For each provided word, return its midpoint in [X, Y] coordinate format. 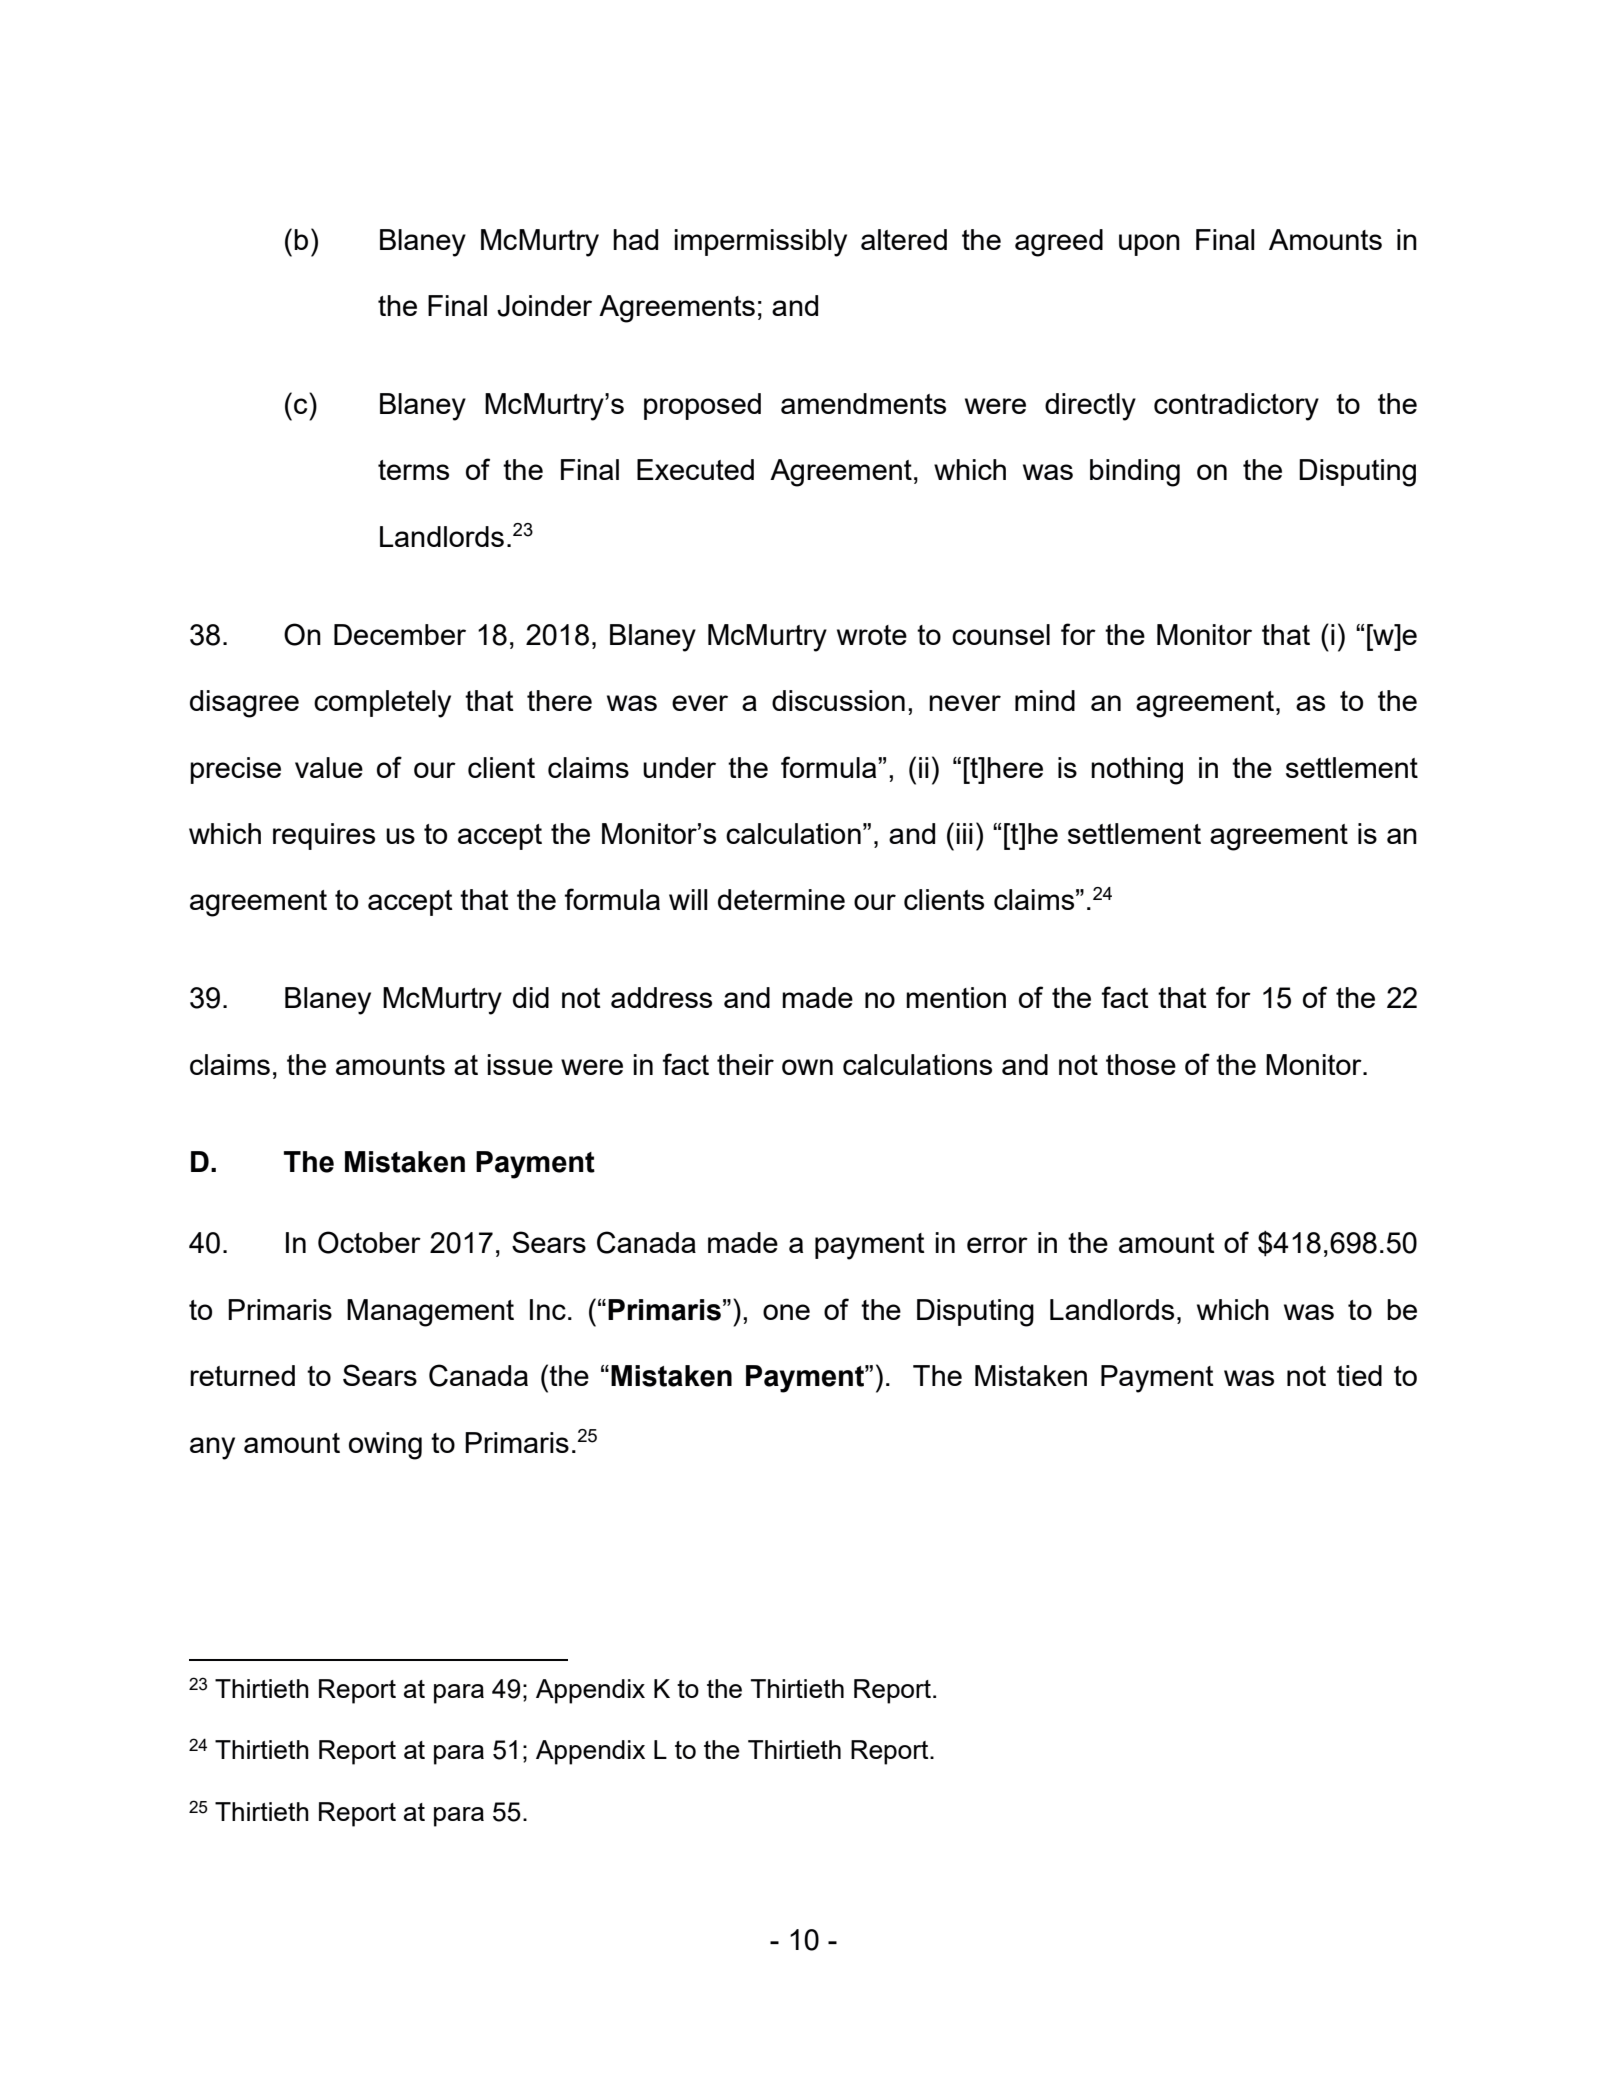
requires [324, 836]
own [807, 1067]
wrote [872, 635]
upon [1149, 245]
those [1141, 1064]
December [400, 634]
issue [520, 1064]
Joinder [544, 306]
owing [385, 1446]
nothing [1137, 771]
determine [781, 899]
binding [1135, 473]
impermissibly [760, 243]
